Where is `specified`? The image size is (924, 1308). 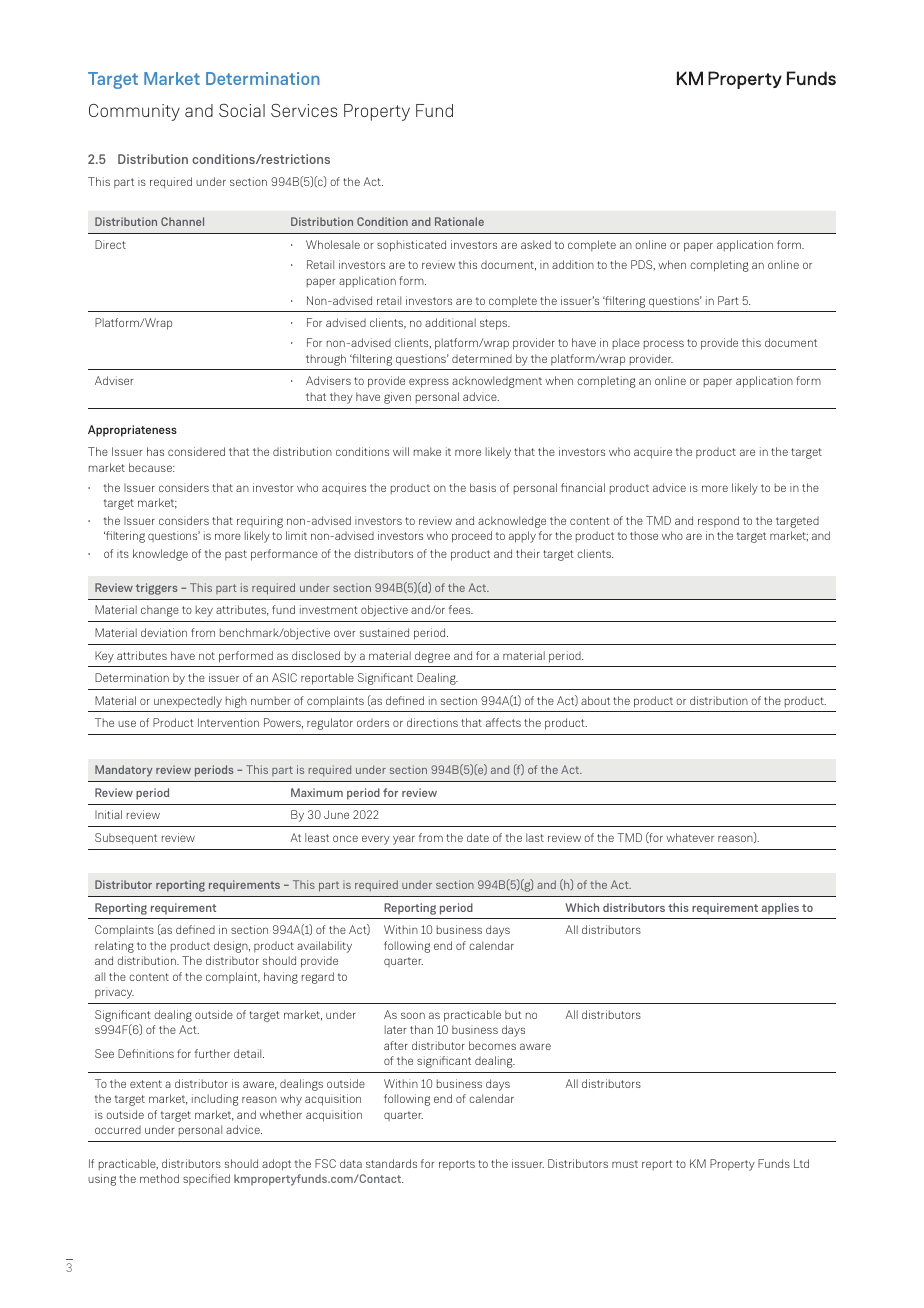
specified is located at coordinates (206, 1179).
